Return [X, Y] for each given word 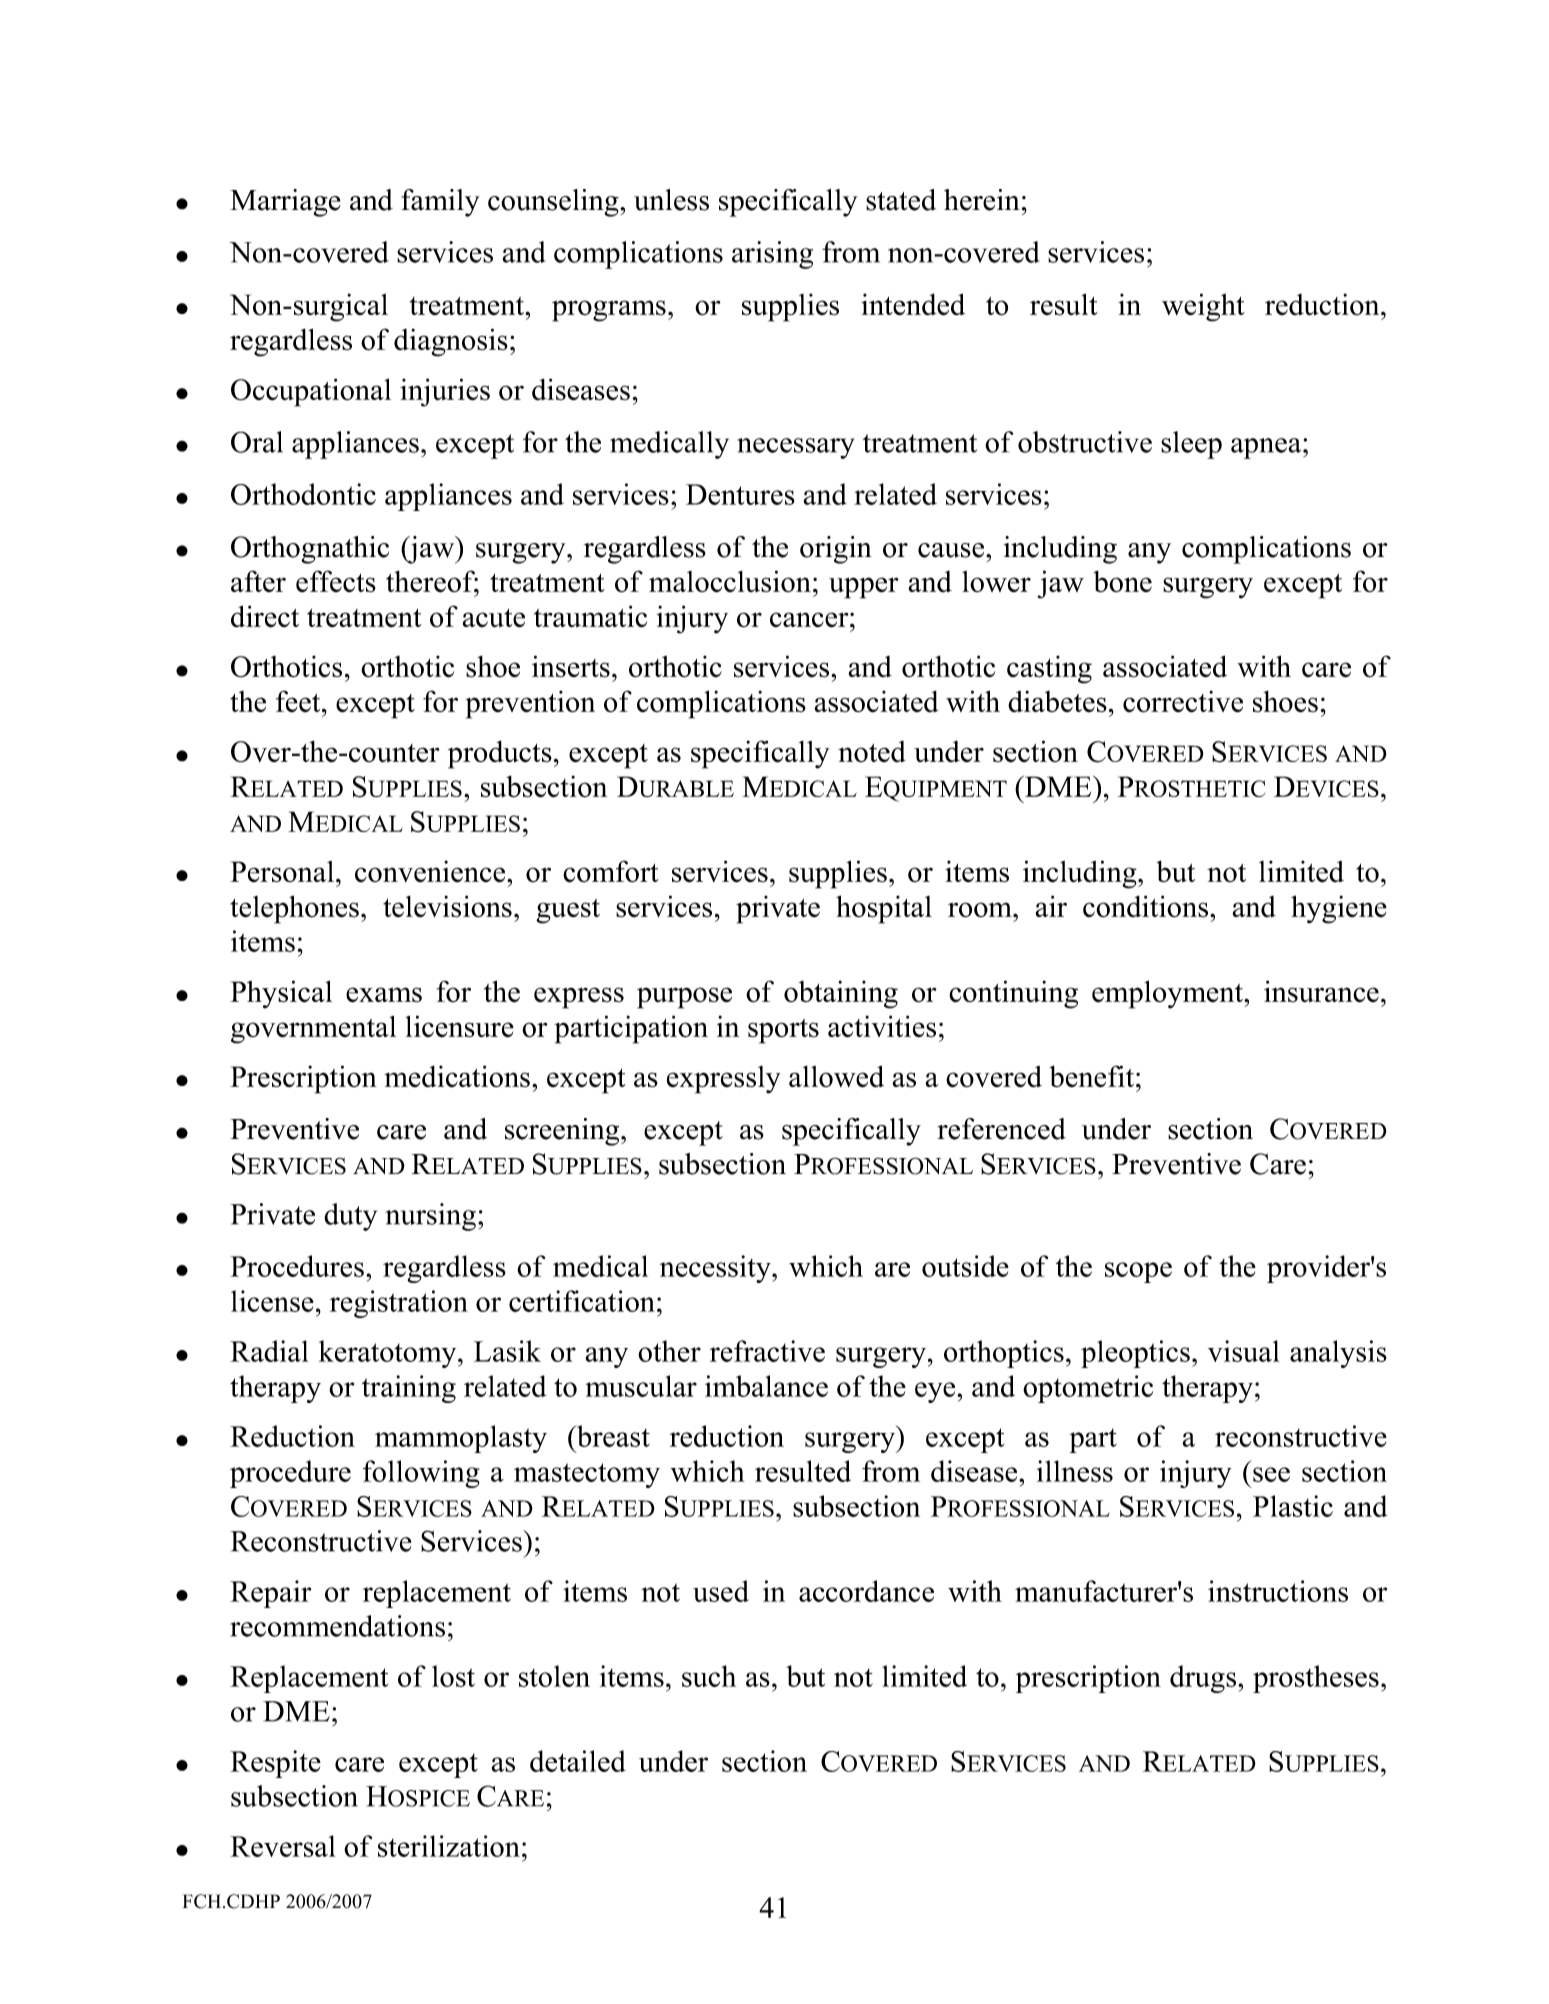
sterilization [449, 1846]
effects [336, 581]
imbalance [766, 1386]
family [440, 203]
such [709, 1676]
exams [384, 995]
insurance [1321, 991]
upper [864, 588]
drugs [1204, 1679]
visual [1244, 1351]
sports [783, 1031]
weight [1203, 307]
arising [772, 255]
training [409, 1389]
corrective [1183, 701]
